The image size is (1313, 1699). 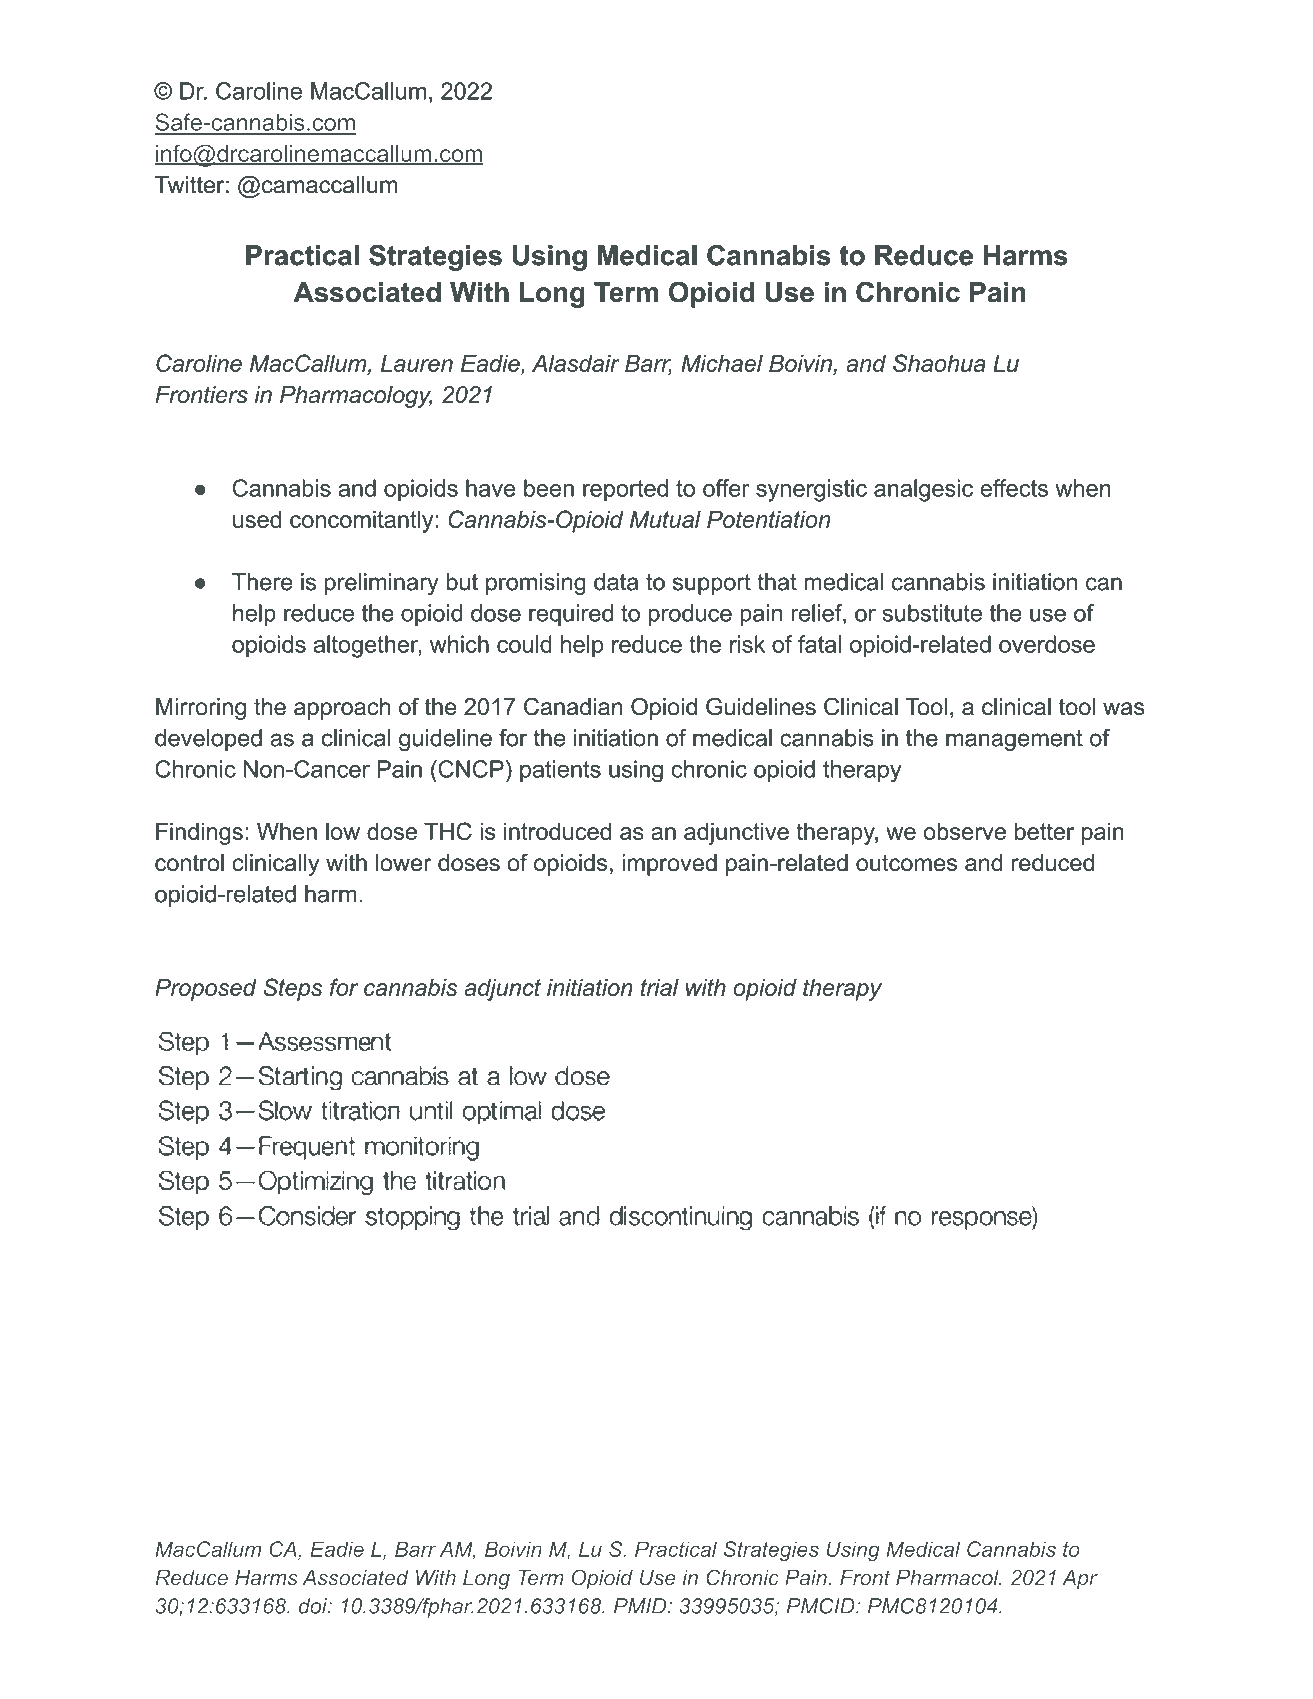 I want to click on patients, so click(x=560, y=771).
